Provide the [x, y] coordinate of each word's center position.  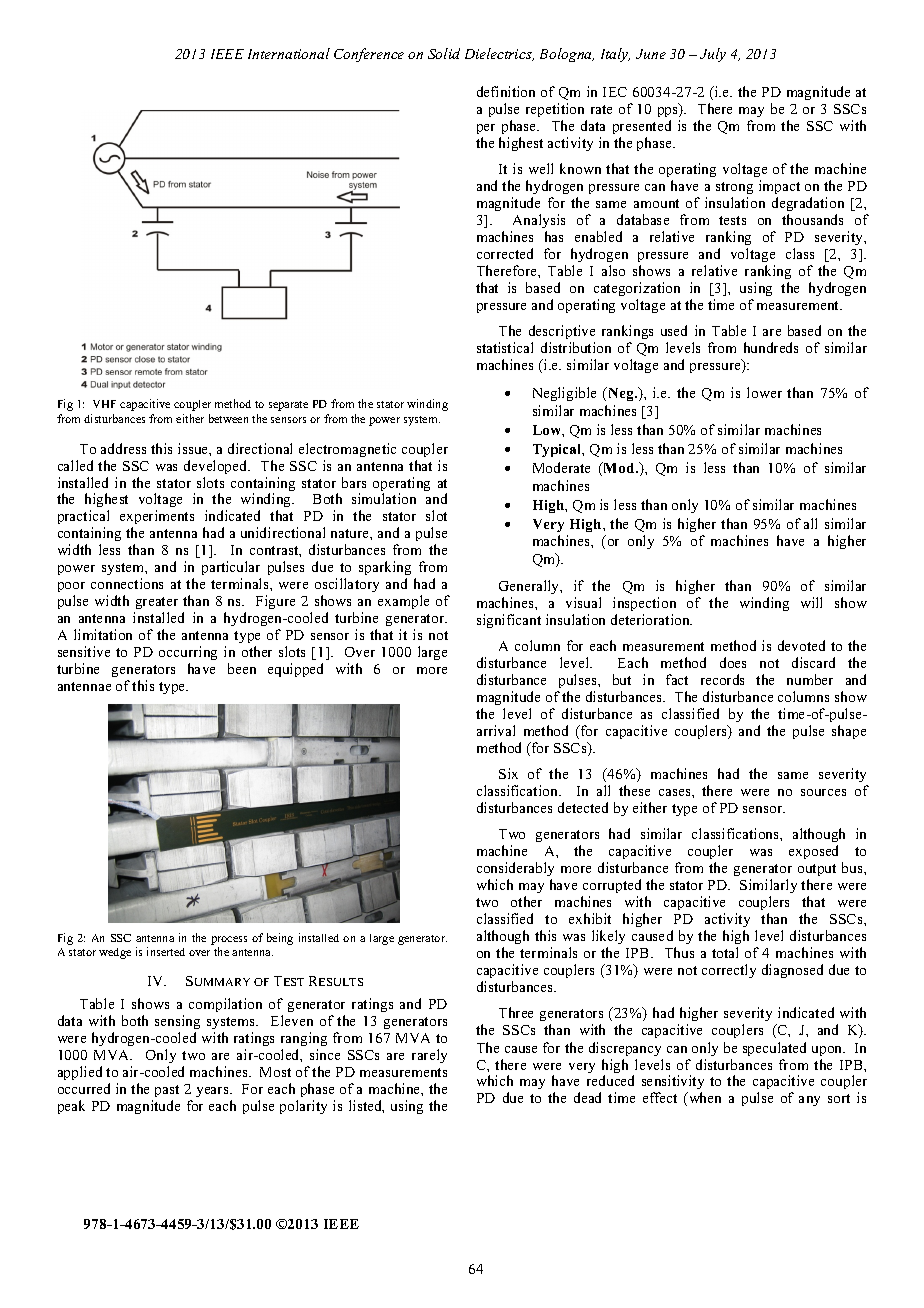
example [403, 602]
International [289, 53]
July [713, 55]
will [811, 602]
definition [506, 91]
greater [156, 605]
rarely [429, 1056]
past [167, 1091]
